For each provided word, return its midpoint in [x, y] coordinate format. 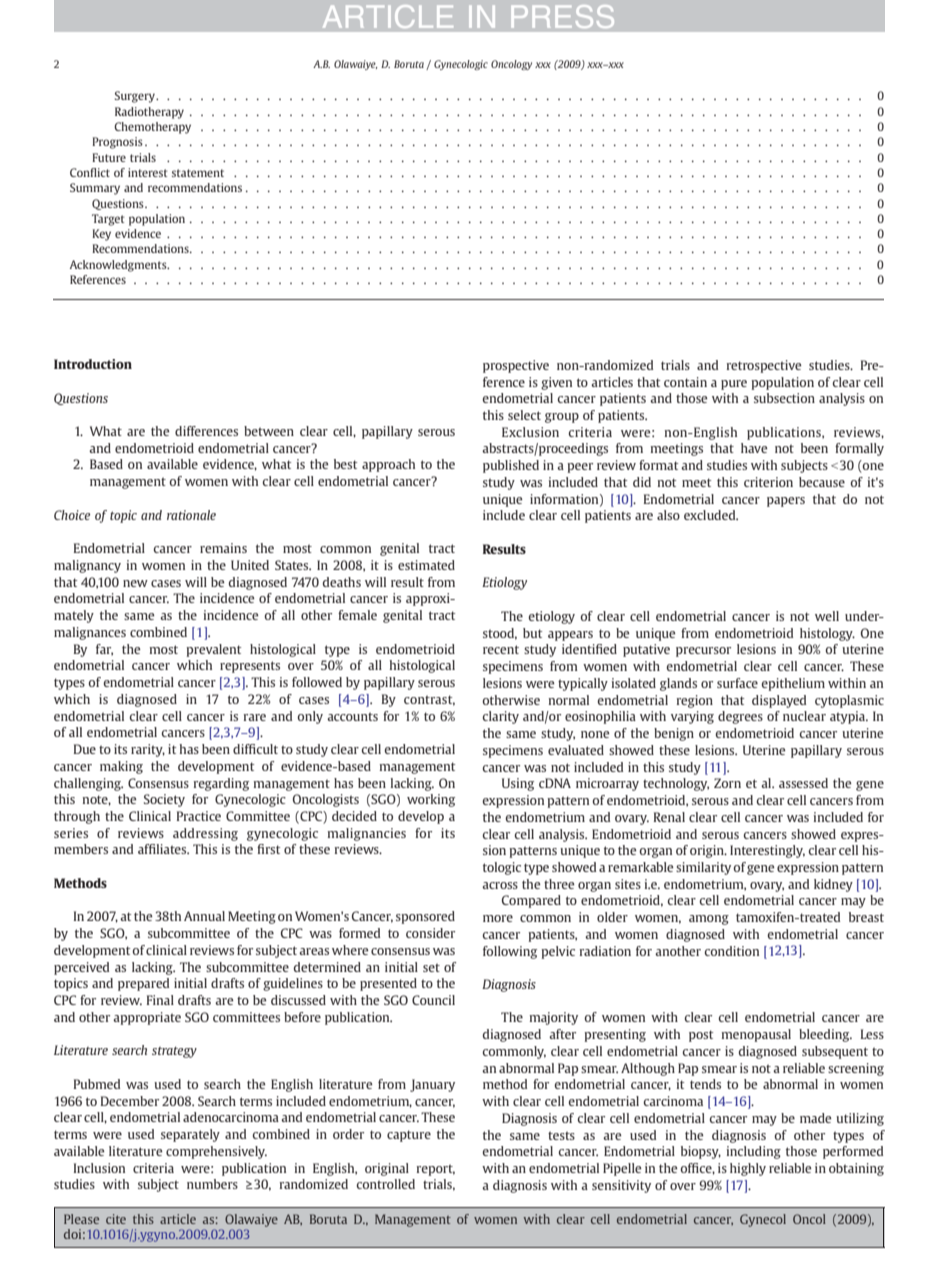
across [500, 885]
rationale [191, 515]
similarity [703, 868]
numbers [212, 1184]
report [436, 1170]
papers [786, 502]
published [511, 466]
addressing [205, 834]
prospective [516, 366]
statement [198, 173]
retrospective [764, 366]
